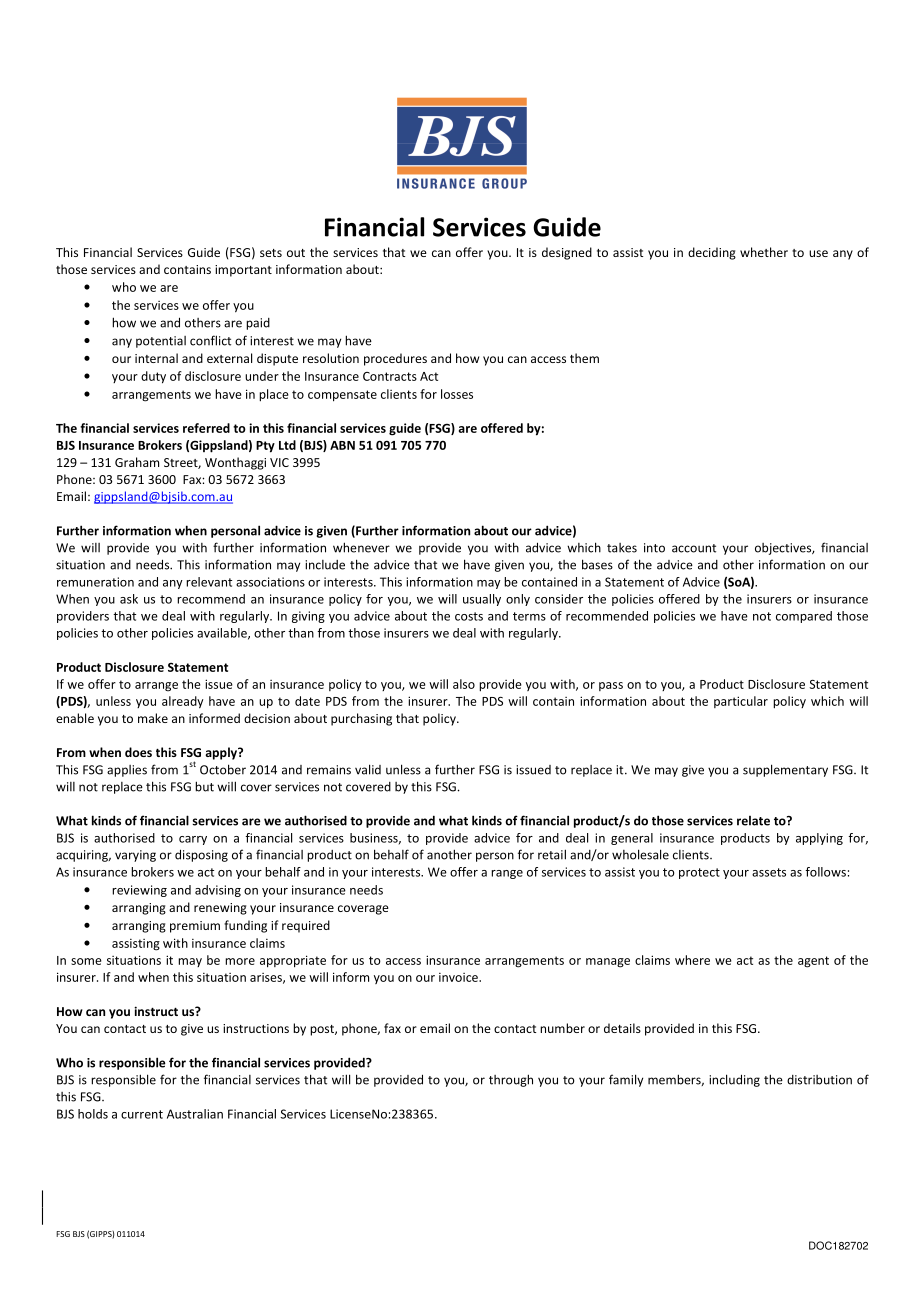 This screenshot has width=924, height=1308. Describe the element at coordinates (712, 253) in the screenshot. I see `deciding` at that location.
